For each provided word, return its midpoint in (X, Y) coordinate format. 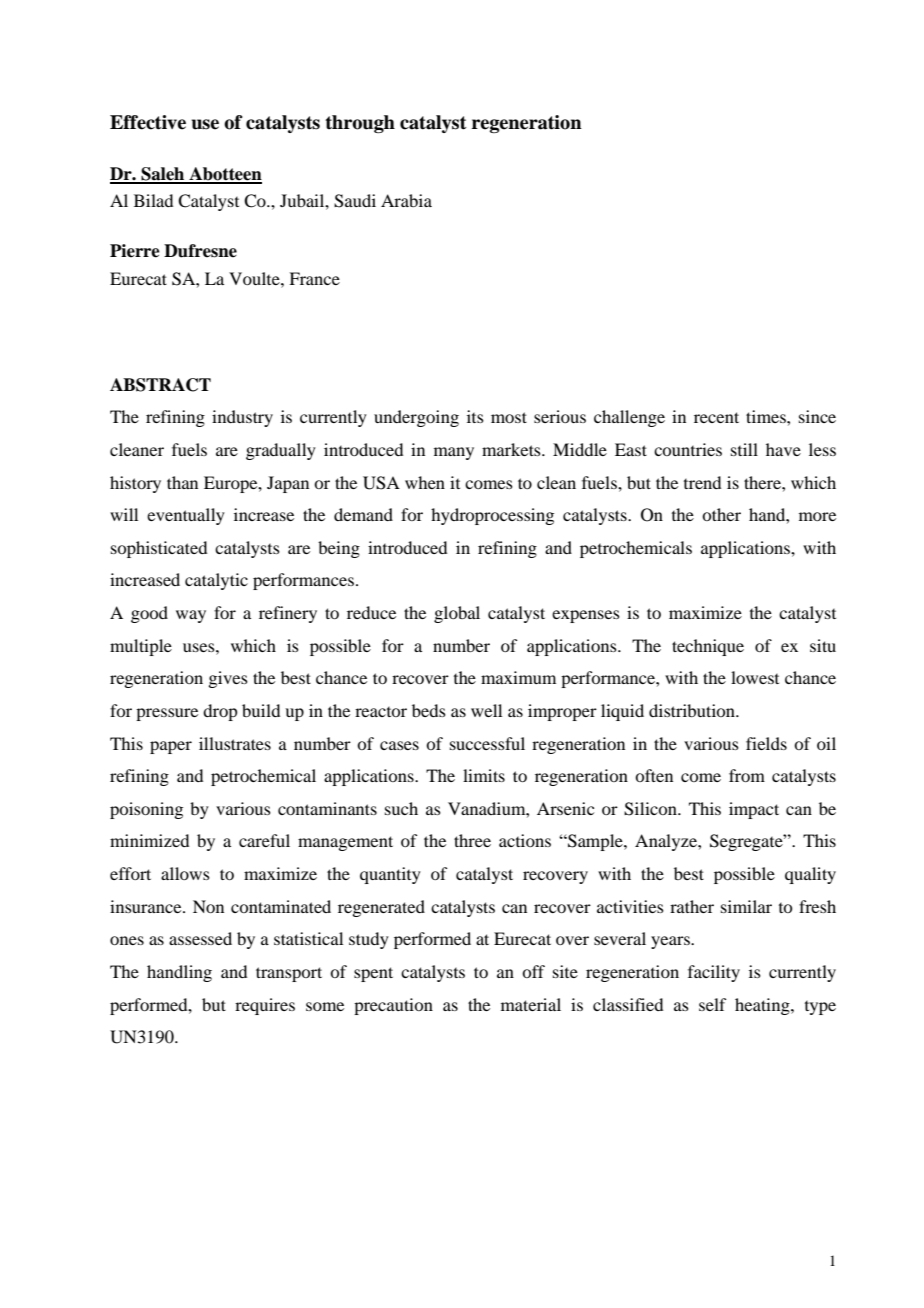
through (360, 124)
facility (714, 973)
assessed (200, 938)
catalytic (216, 581)
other (721, 514)
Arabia (406, 200)
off (533, 971)
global (457, 614)
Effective (148, 122)
